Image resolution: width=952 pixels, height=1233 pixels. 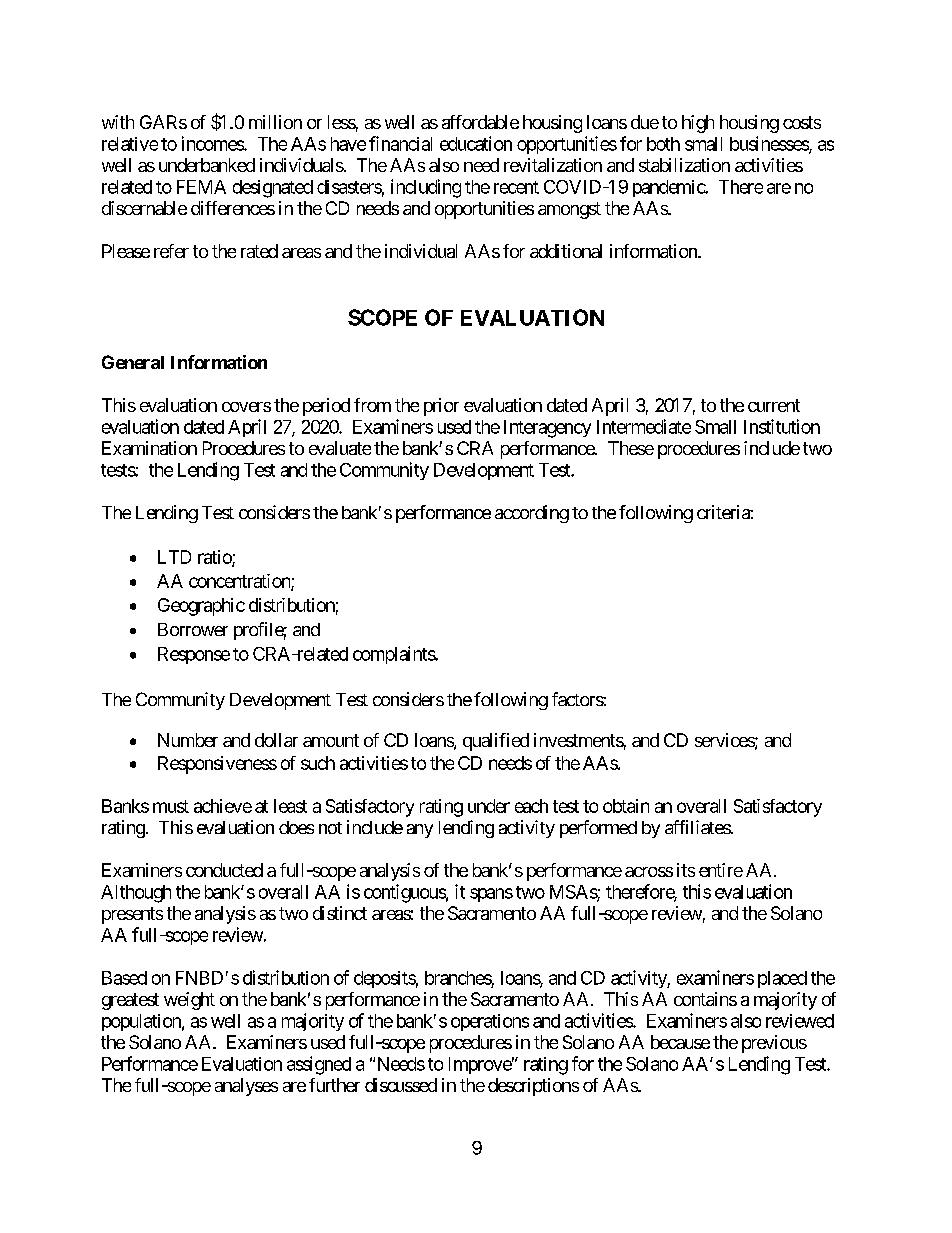 I want to click on qualified, so click(x=496, y=742).
